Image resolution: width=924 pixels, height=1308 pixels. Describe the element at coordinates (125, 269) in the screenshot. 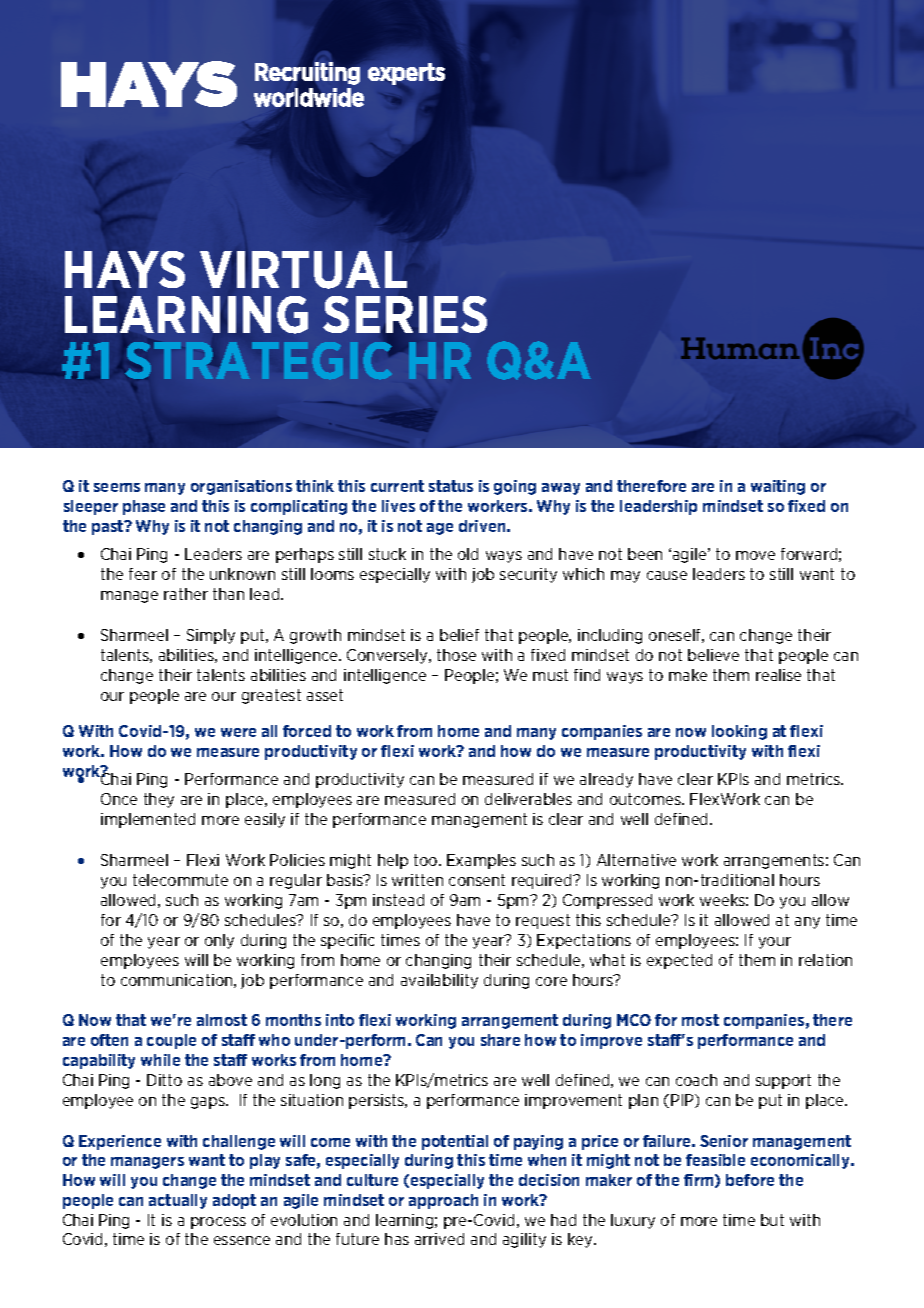

I see `HAYS` at that location.
